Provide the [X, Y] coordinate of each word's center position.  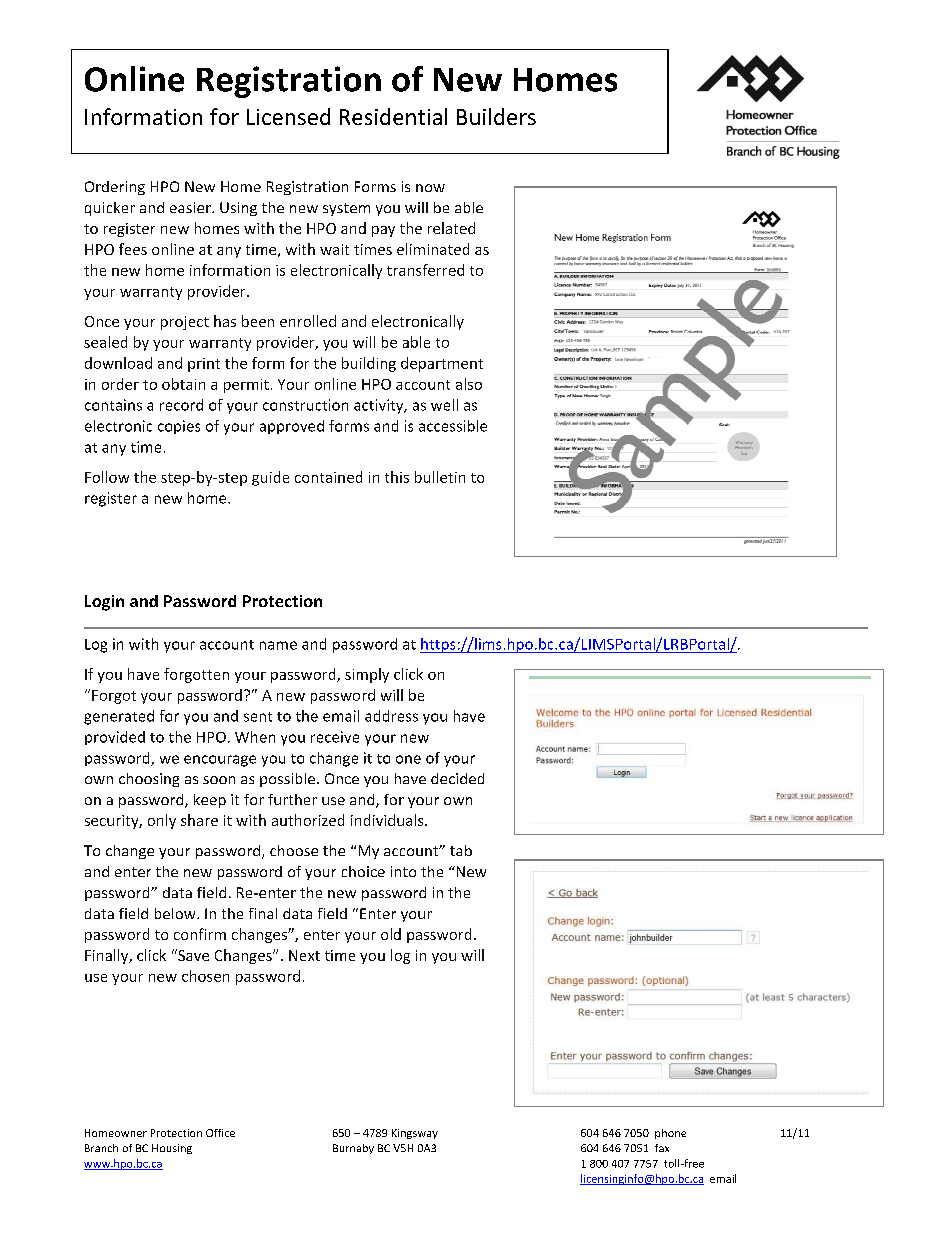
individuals [388, 820]
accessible [453, 426]
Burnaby [353, 1149]
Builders [496, 116]
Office [220, 1133]
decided [457, 778]
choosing [149, 780]
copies [179, 427]
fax [662, 1148]
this [397, 477]
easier [191, 207]
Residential [393, 116]
